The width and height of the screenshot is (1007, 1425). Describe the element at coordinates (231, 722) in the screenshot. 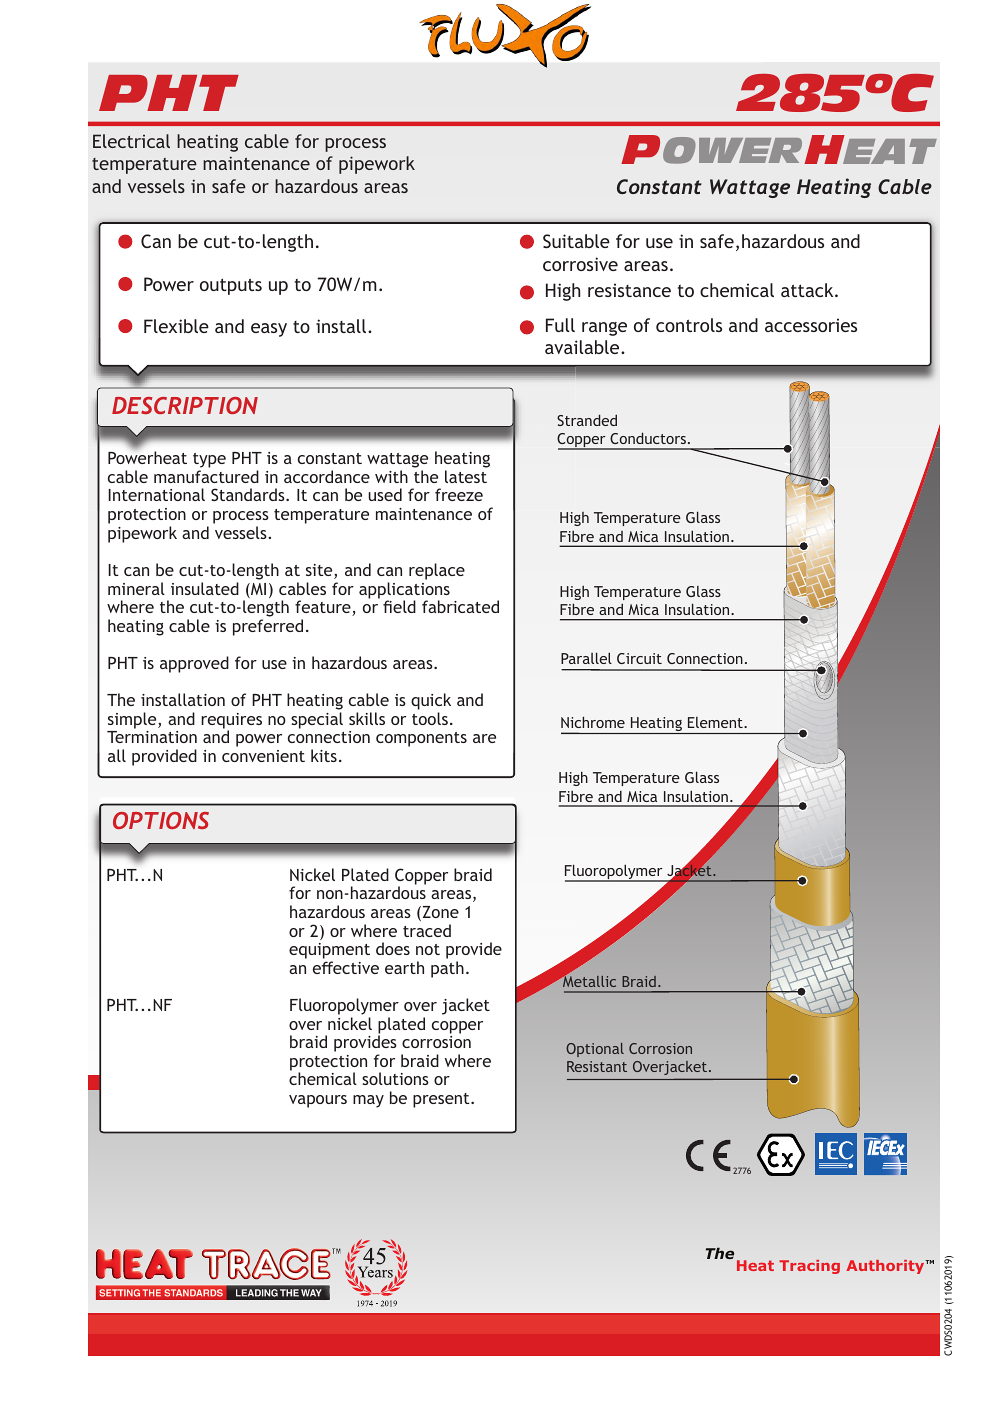

I see `requires` at that location.
